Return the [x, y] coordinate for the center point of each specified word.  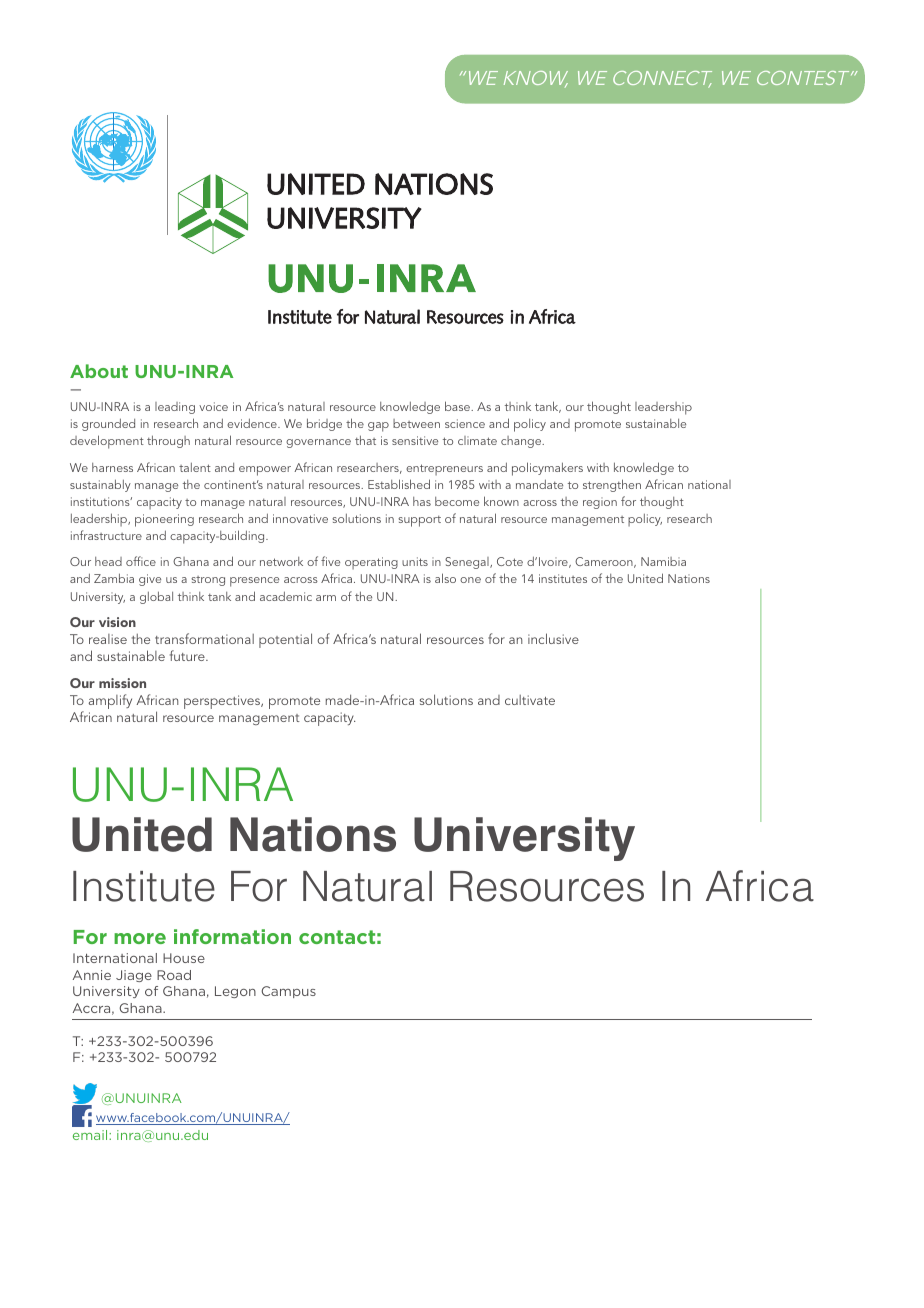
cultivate [530, 700]
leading [175, 408]
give [150, 580]
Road [174, 975]
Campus [288, 992]
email [91, 1135]
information [232, 936]
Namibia [663, 561]
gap [378, 427]
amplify [110, 701]
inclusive [553, 638]
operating [371, 563]
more [140, 938]
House [184, 958]
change [522, 442]
